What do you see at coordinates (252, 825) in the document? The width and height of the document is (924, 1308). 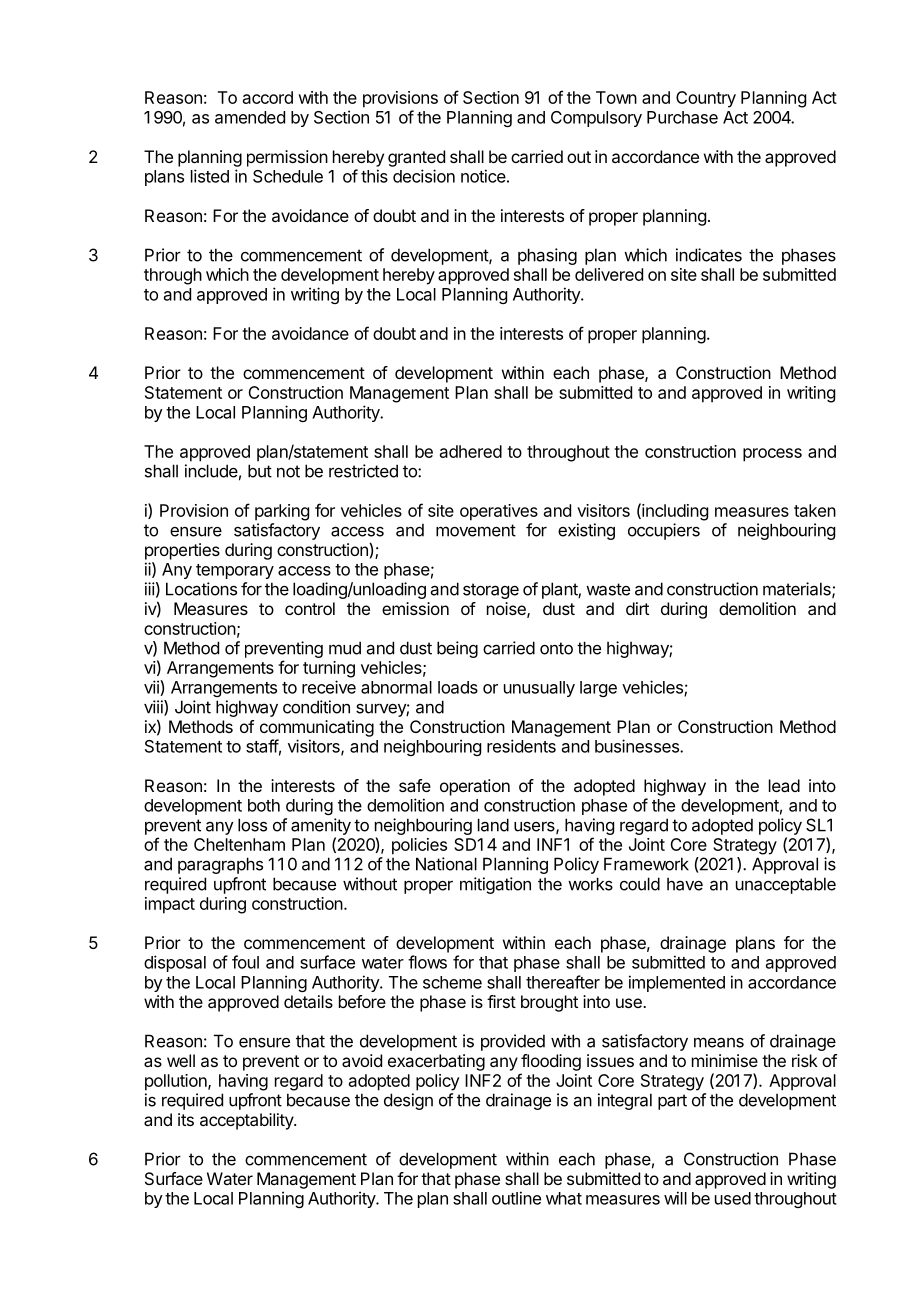 I see `loss` at bounding box center [252, 825].
